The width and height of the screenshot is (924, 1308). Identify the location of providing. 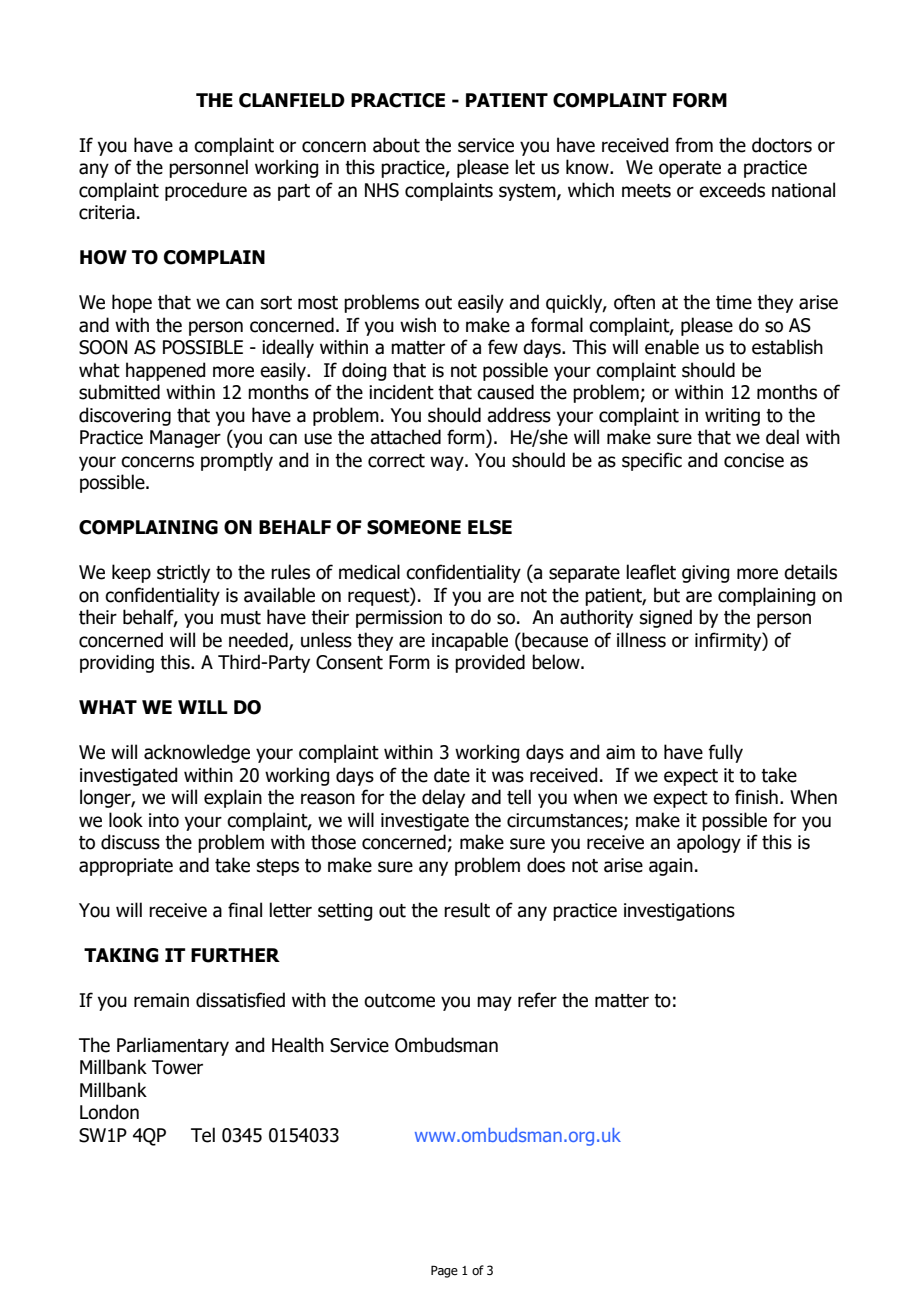
(117, 663).
